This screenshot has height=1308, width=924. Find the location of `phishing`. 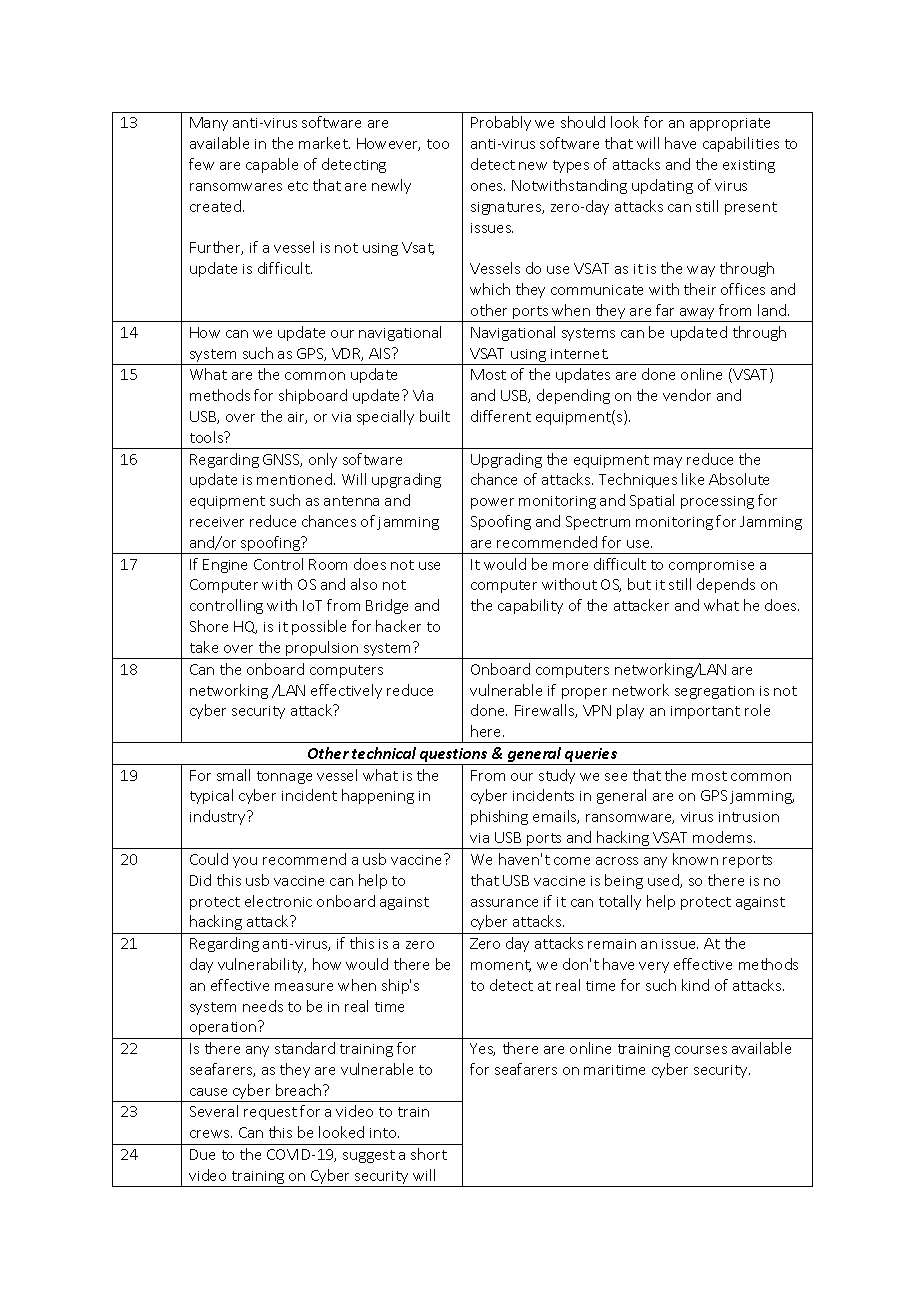

phishing is located at coordinates (499, 817).
